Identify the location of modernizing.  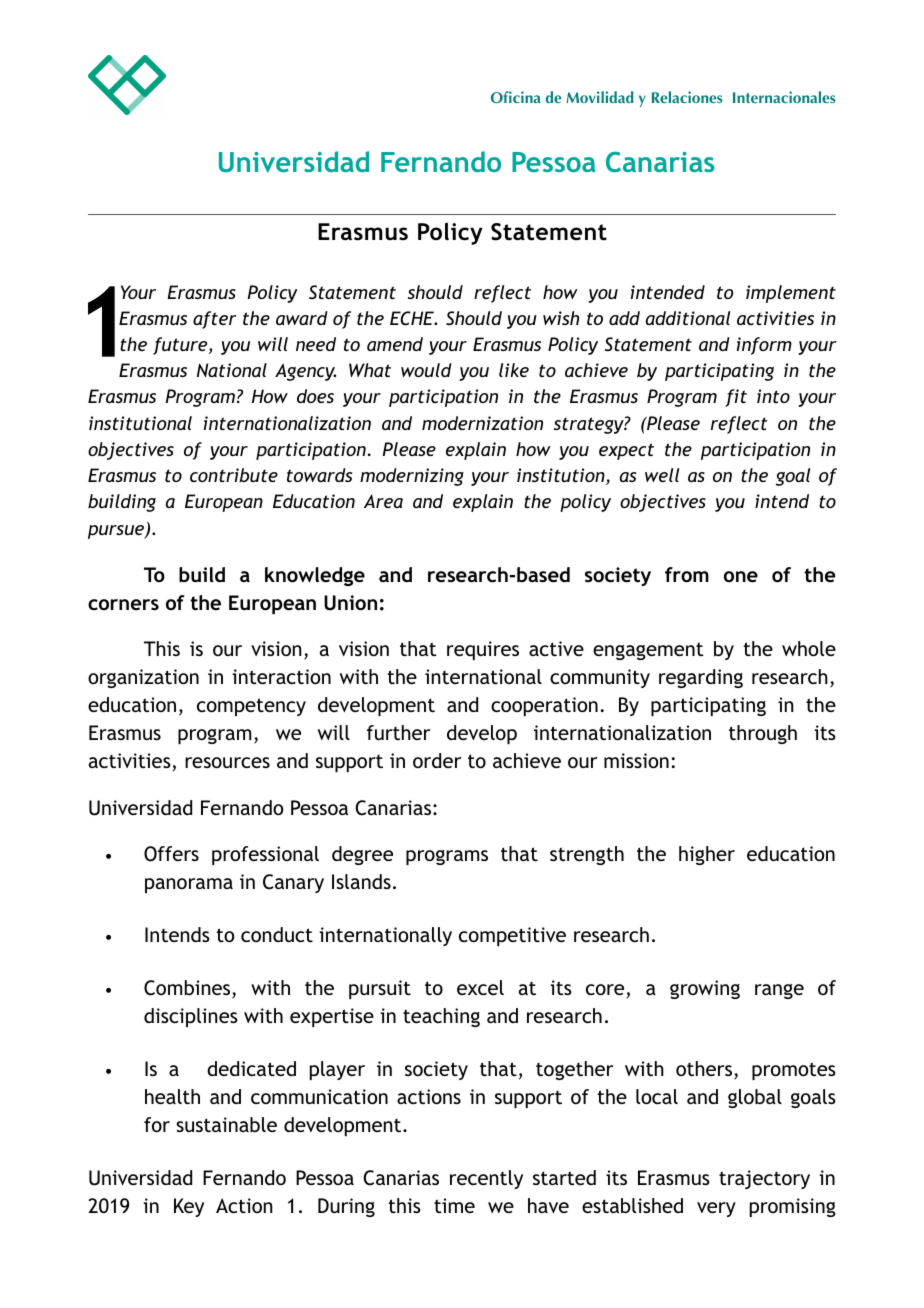
(412, 477).
